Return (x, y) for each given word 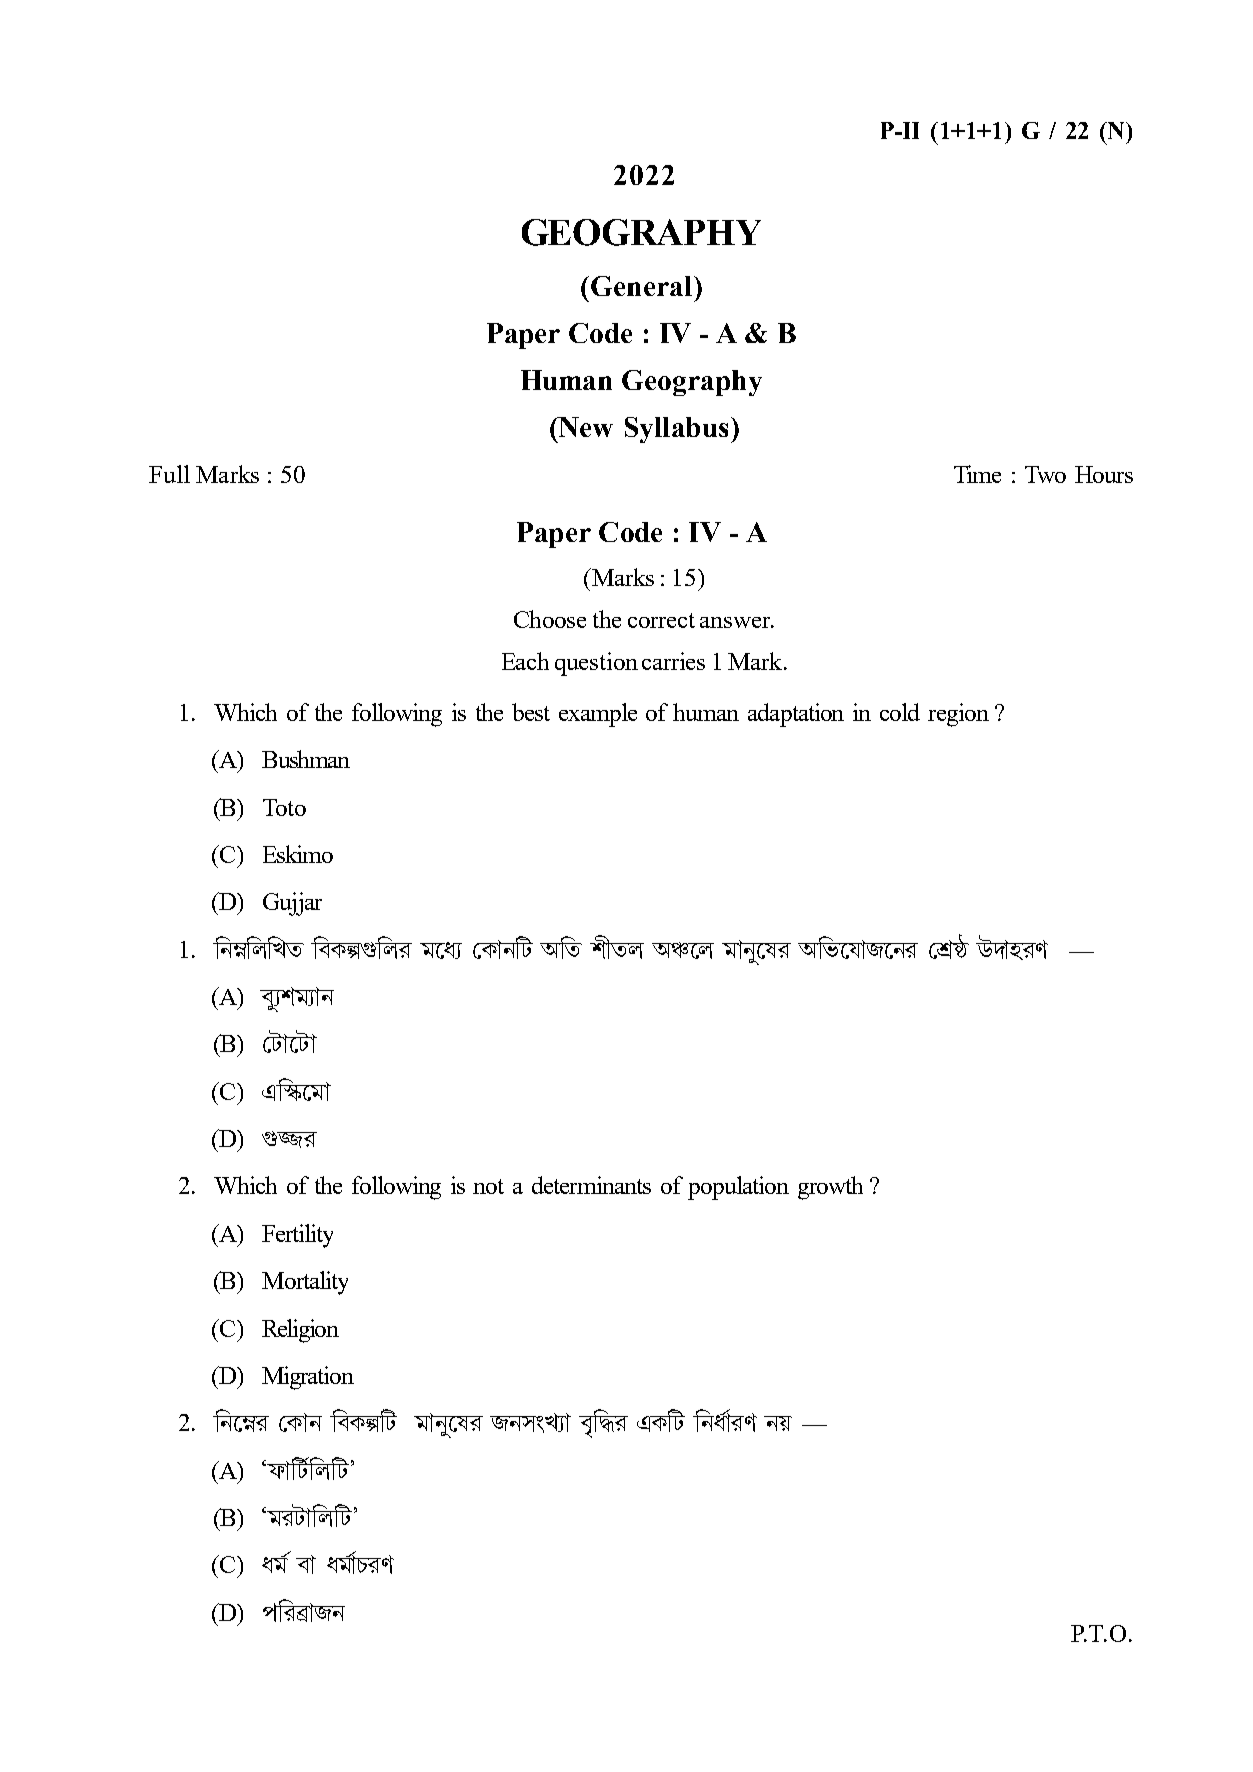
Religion (300, 1331)
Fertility (297, 1236)
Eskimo (298, 854)
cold (900, 712)
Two (1045, 474)
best (531, 712)
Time (977, 474)
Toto (284, 807)
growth (830, 1188)
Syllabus (676, 430)
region (958, 715)
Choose (550, 619)
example (598, 715)
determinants (591, 1185)
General (641, 286)
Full (169, 474)
